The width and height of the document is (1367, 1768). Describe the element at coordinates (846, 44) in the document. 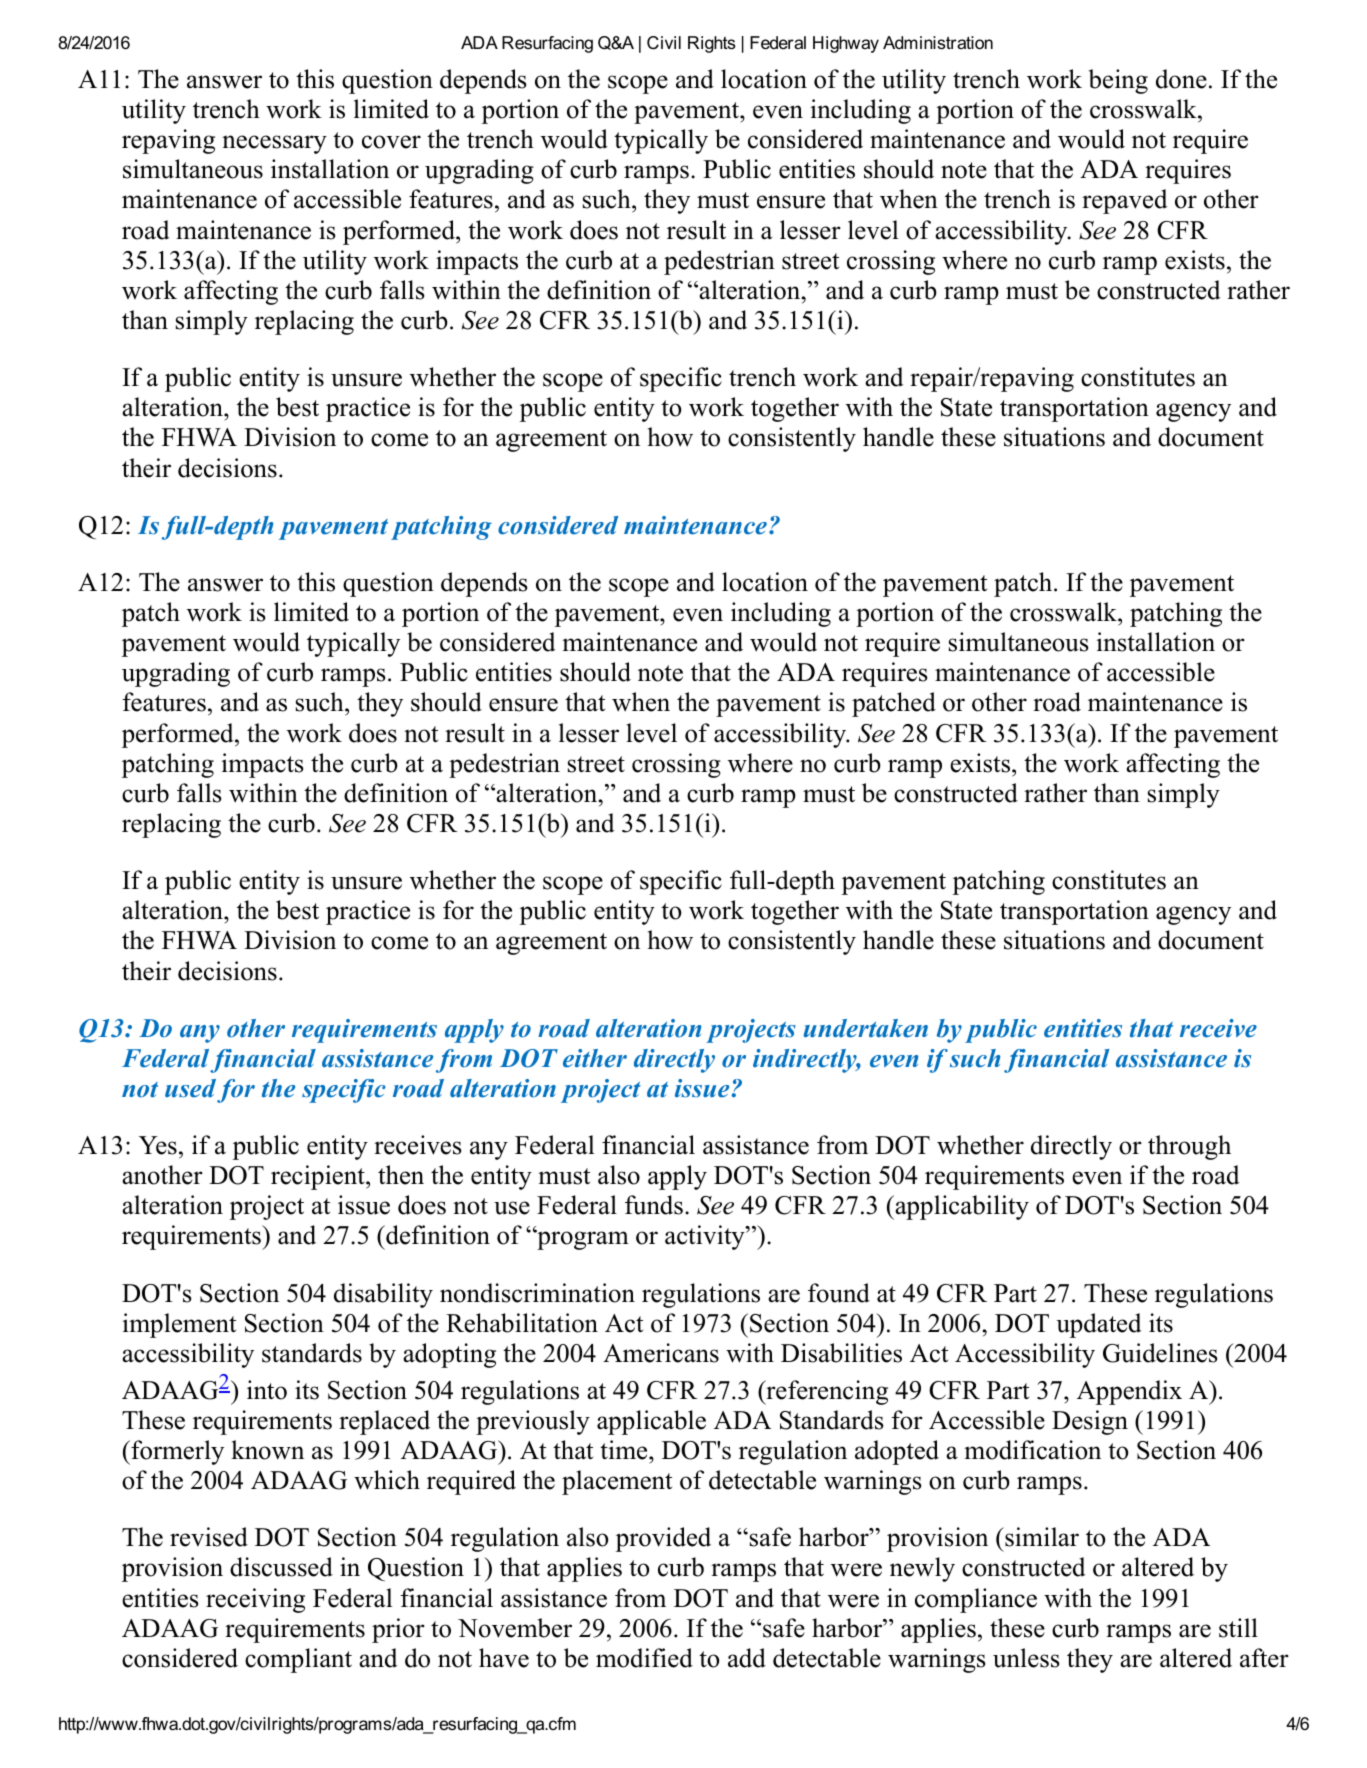

I see `Highway` at that location.
